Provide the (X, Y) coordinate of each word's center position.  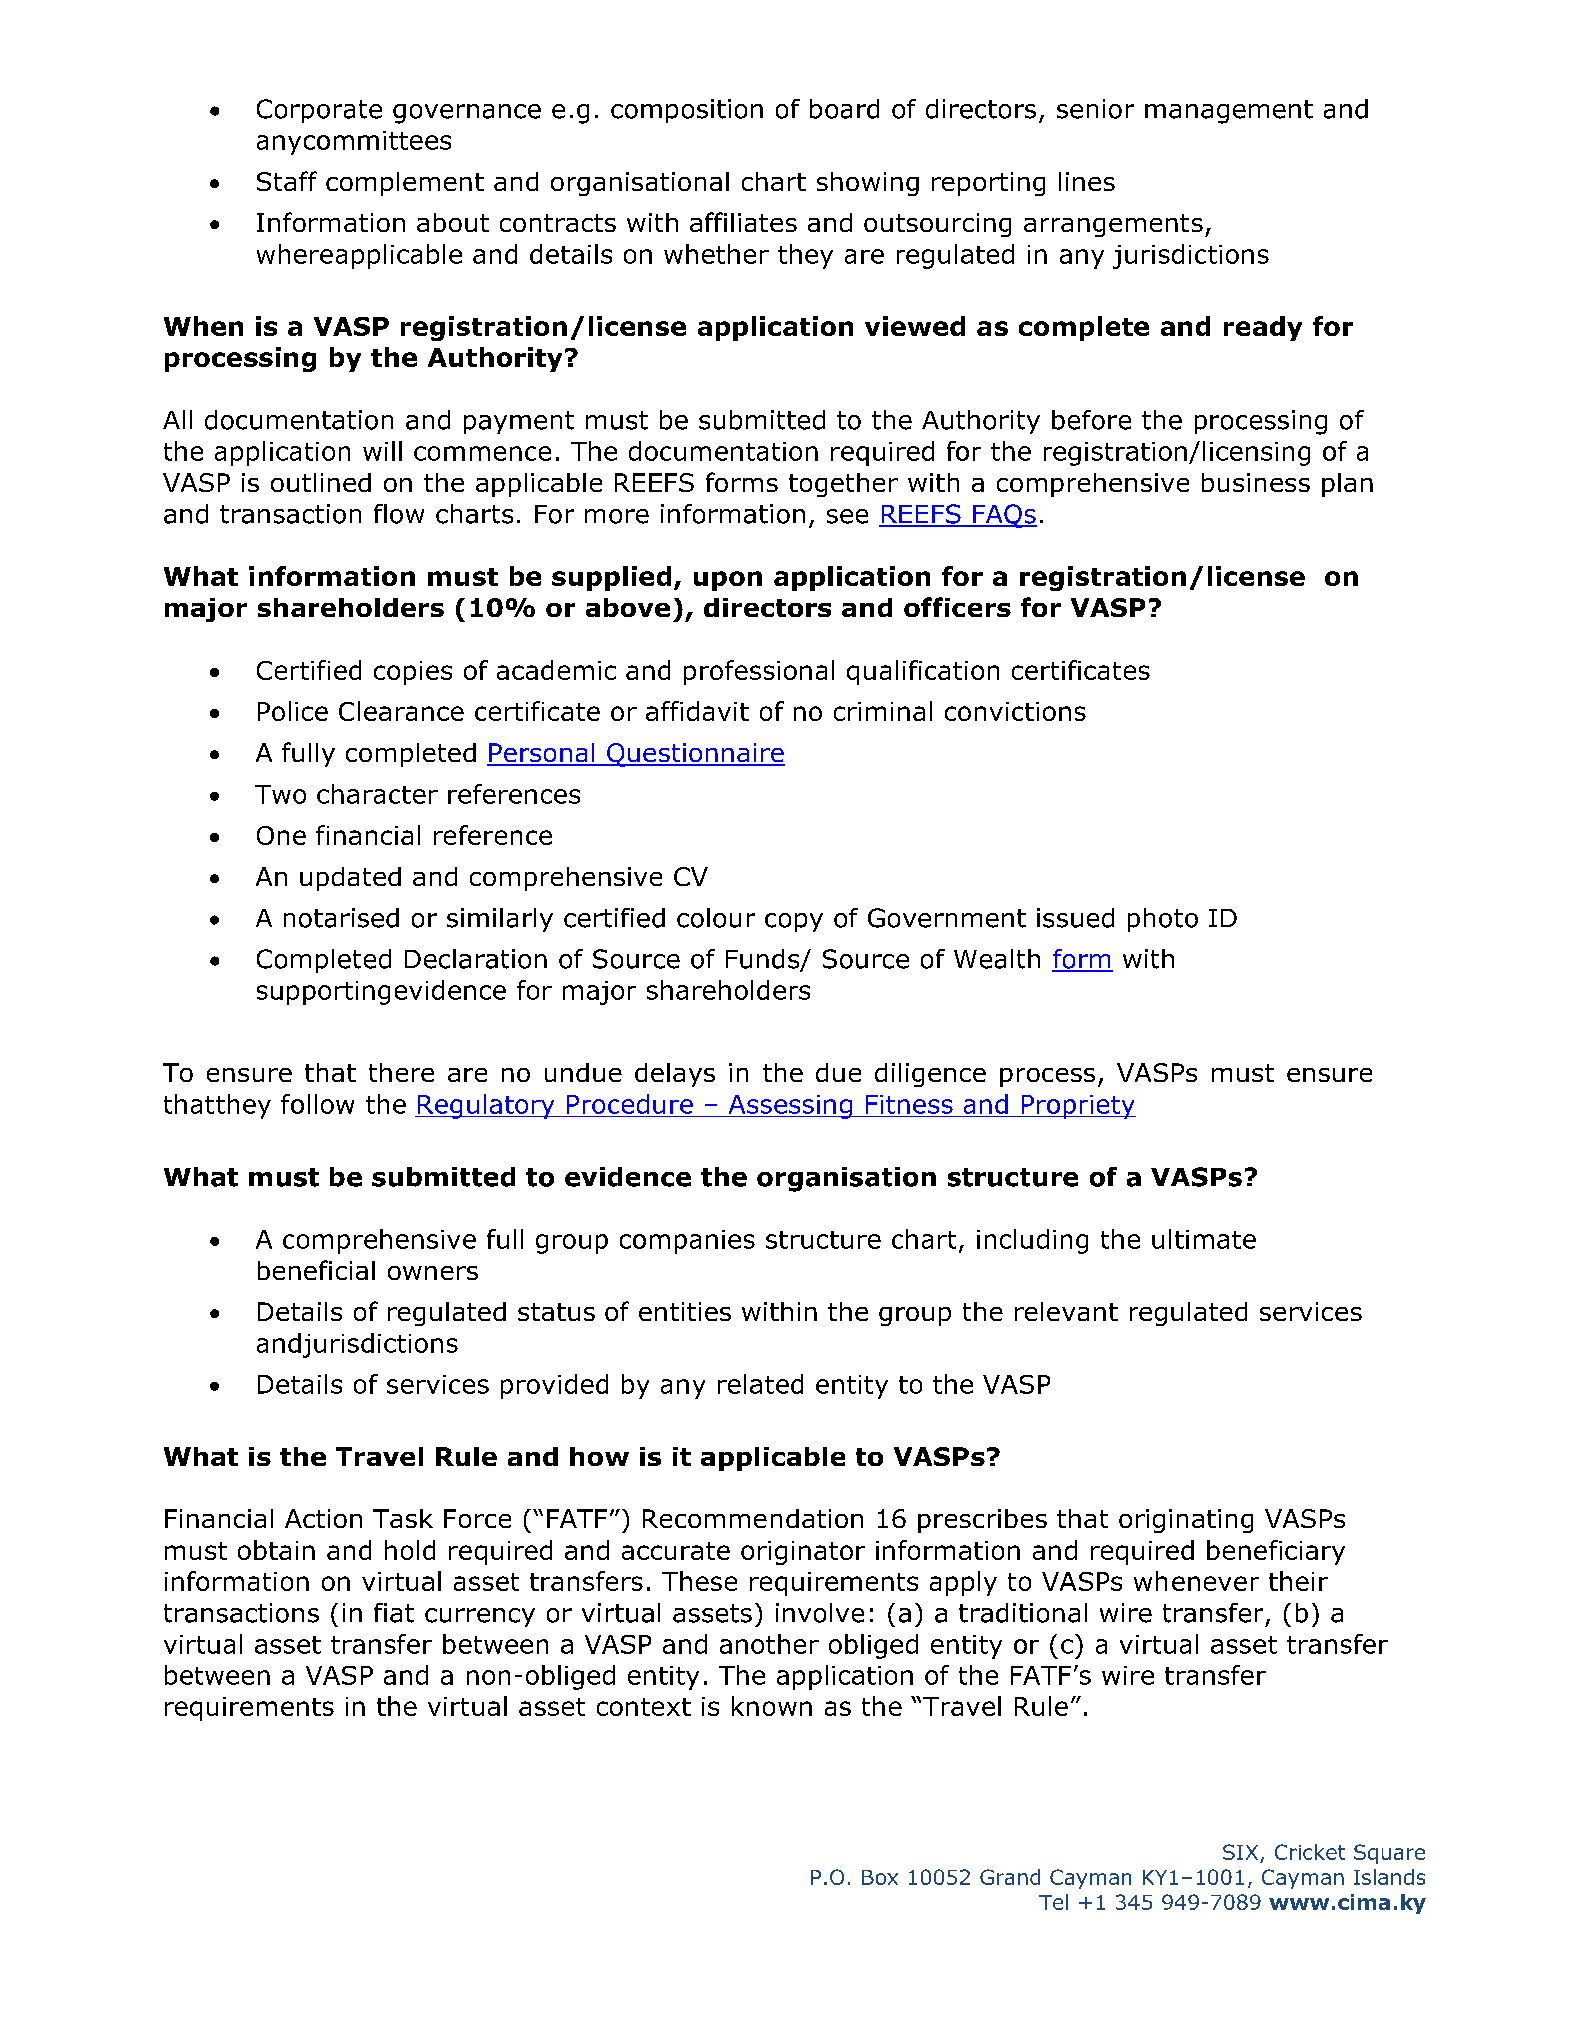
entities (685, 1311)
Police (293, 711)
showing (868, 184)
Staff (287, 181)
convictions (1015, 711)
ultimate (1204, 1239)
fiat (394, 1613)
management (1229, 112)
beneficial (316, 1270)
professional (759, 672)
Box (880, 1877)
